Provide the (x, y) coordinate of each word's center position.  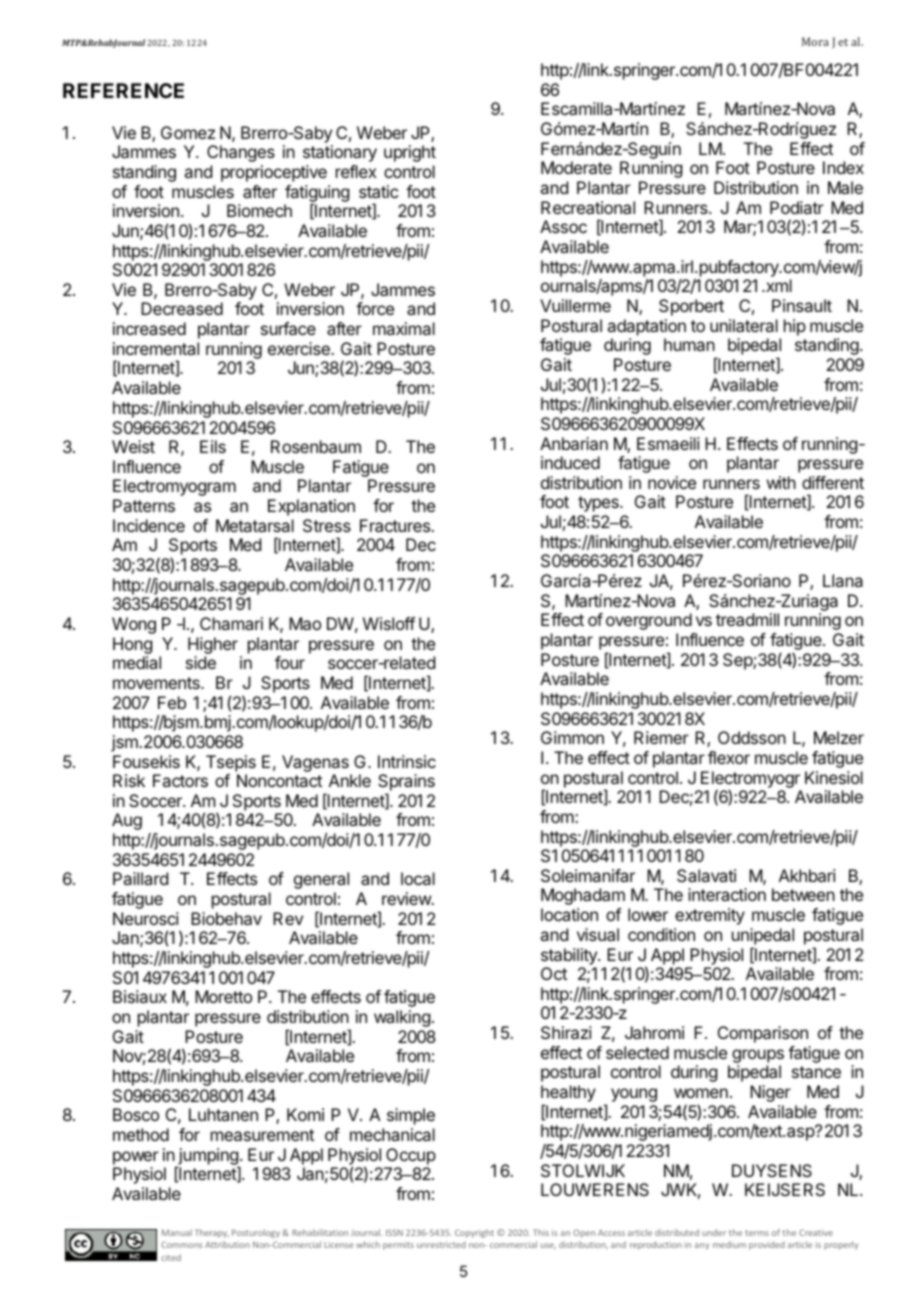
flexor (729, 757)
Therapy (212, 1233)
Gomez (188, 132)
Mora (815, 41)
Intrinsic (407, 761)
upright (410, 153)
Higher (213, 645)
